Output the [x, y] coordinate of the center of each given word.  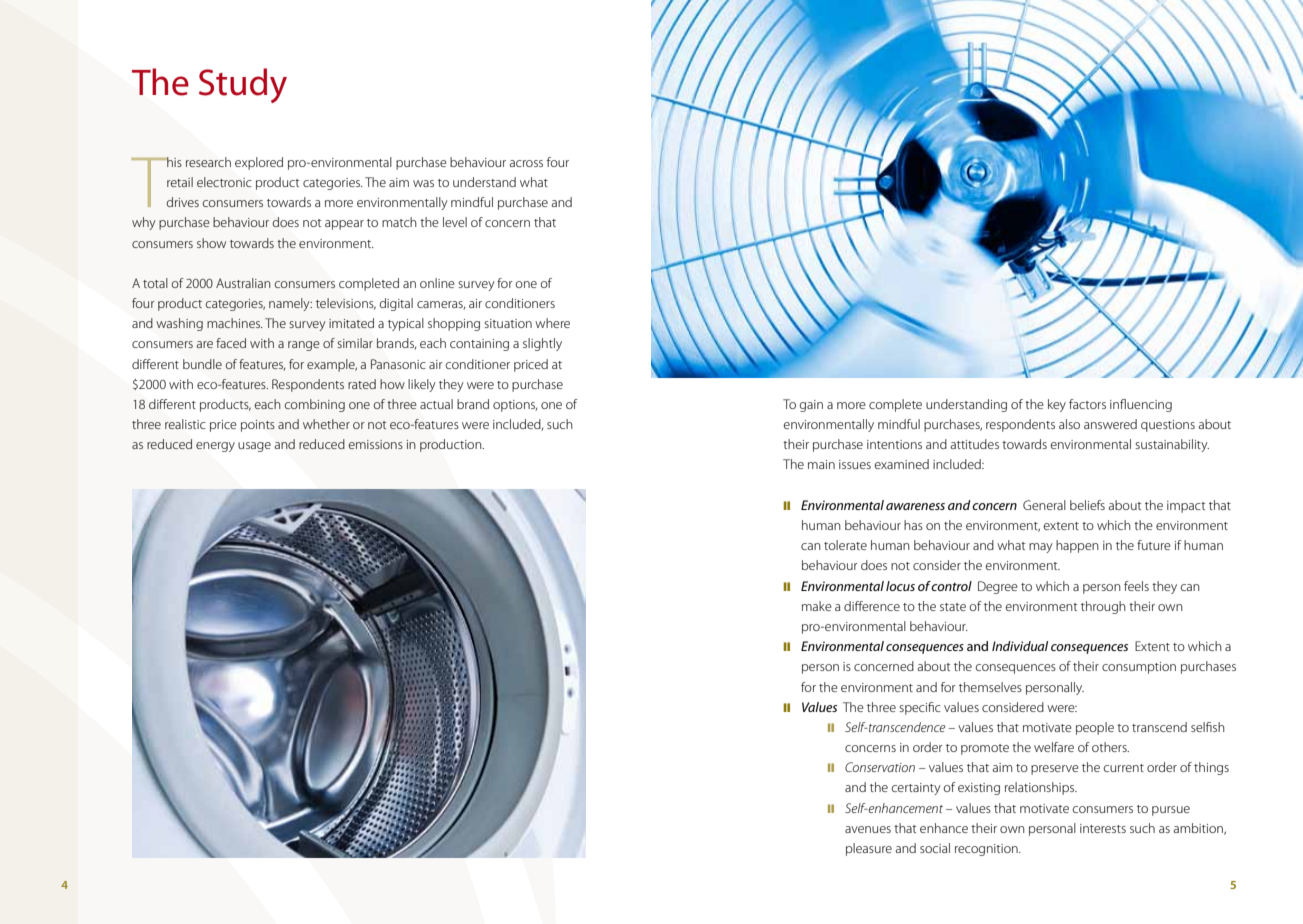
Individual [1020, 646]
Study [243, 85]
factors [1087, 404]
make [817, 606]
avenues [868, 829]
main [821, 464]
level [455, 222]
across [526, 163]
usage [254, 447]
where [552, 323]
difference [872, 606]
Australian [243, 283]
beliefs [1087, 505]
